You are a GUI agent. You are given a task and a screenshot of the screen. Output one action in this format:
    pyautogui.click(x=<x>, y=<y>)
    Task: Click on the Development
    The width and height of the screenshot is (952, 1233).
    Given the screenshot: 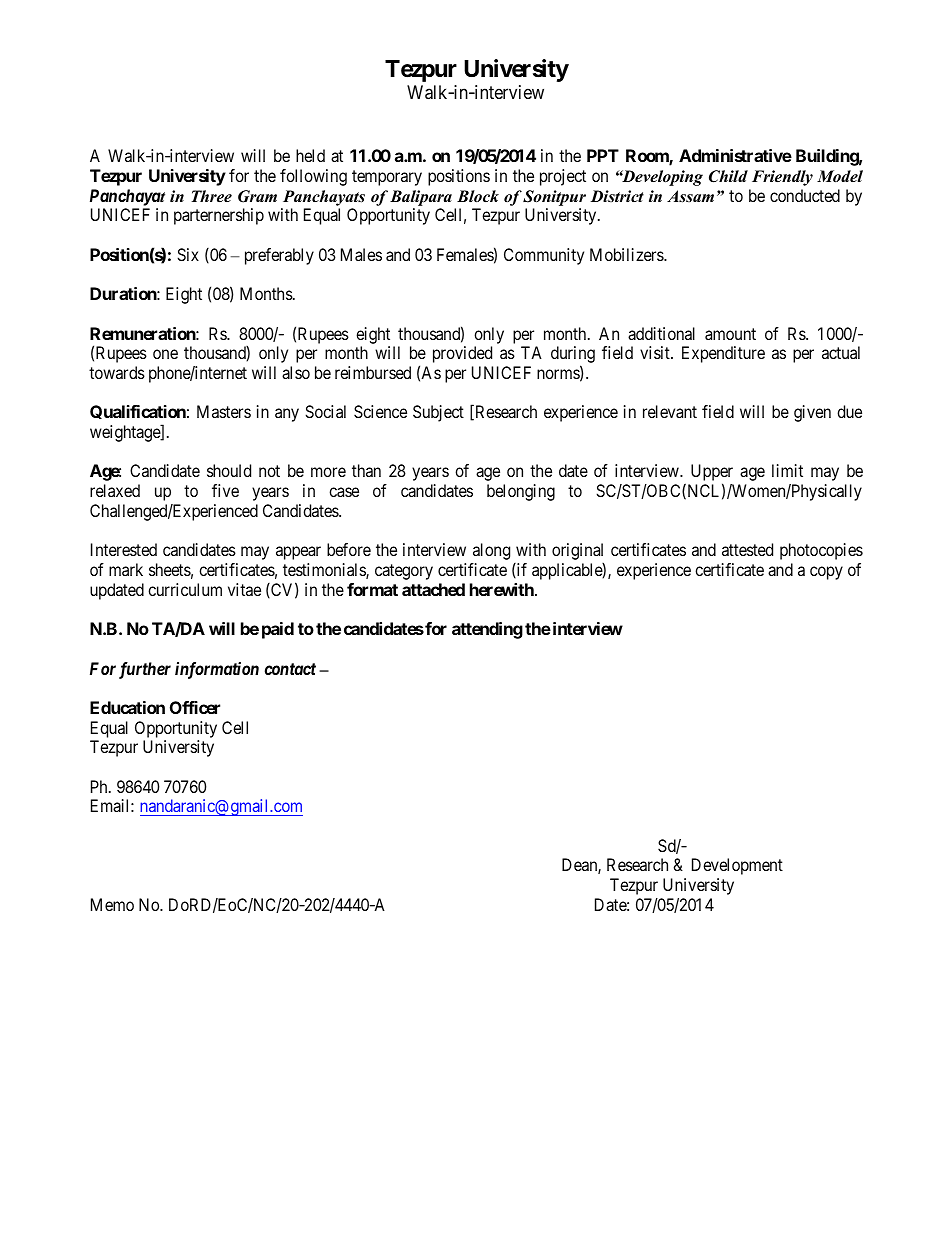 What is the action you would take?
    pyautogui.click(x=737, y=866)
